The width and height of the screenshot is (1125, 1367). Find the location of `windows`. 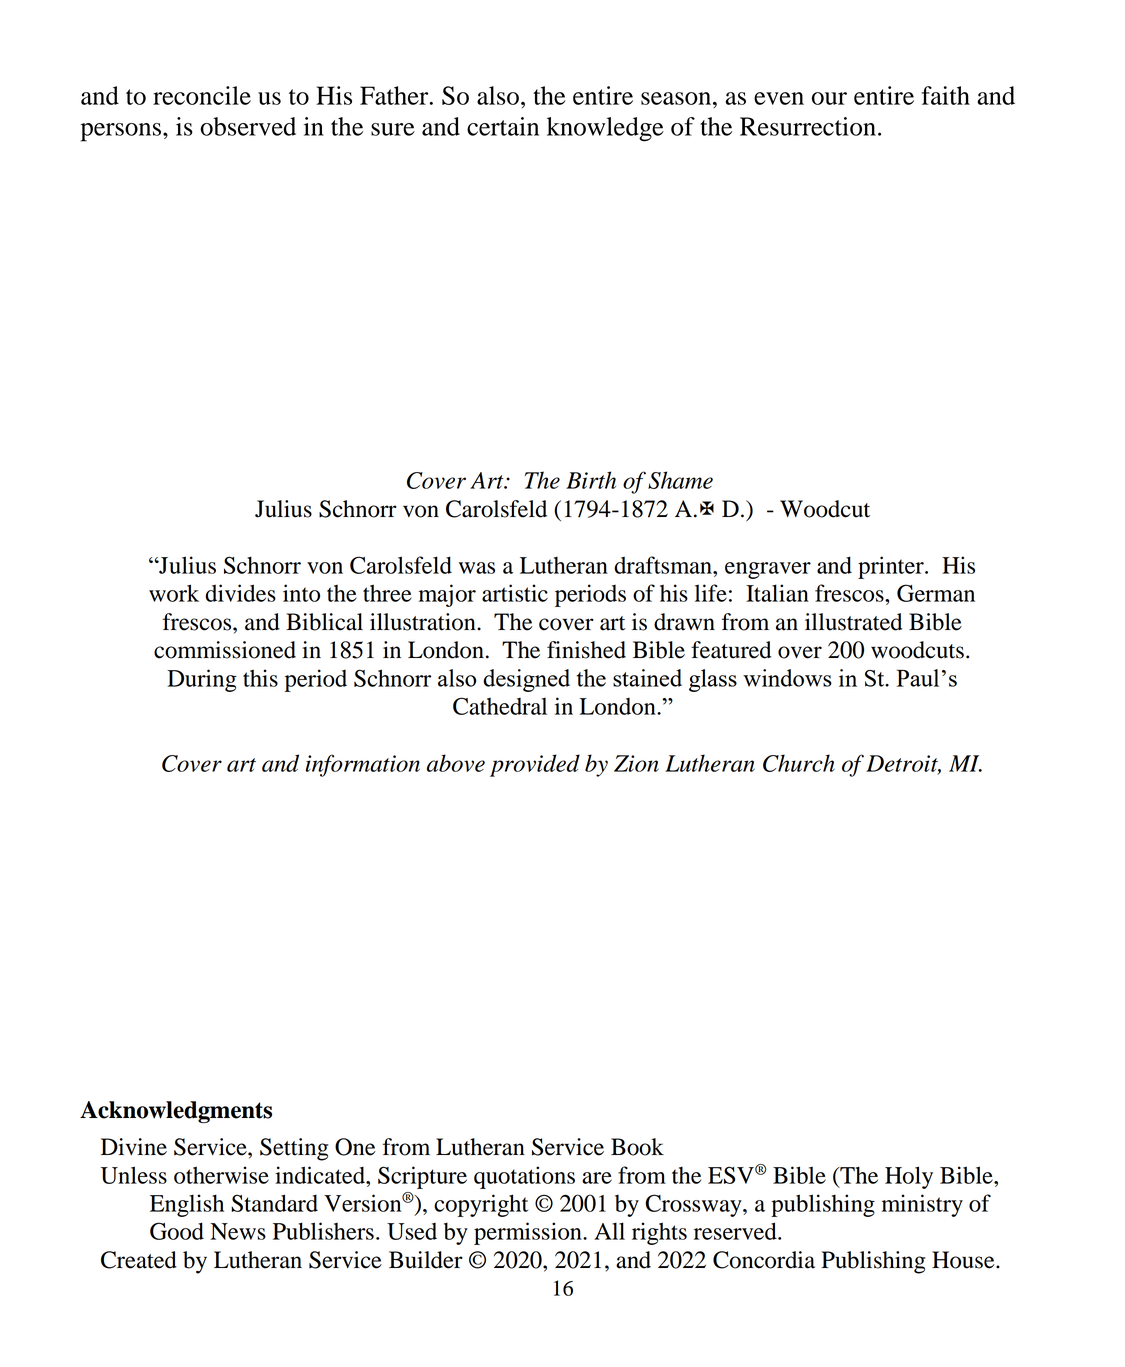

windows is located at coordinates (787, 678).
